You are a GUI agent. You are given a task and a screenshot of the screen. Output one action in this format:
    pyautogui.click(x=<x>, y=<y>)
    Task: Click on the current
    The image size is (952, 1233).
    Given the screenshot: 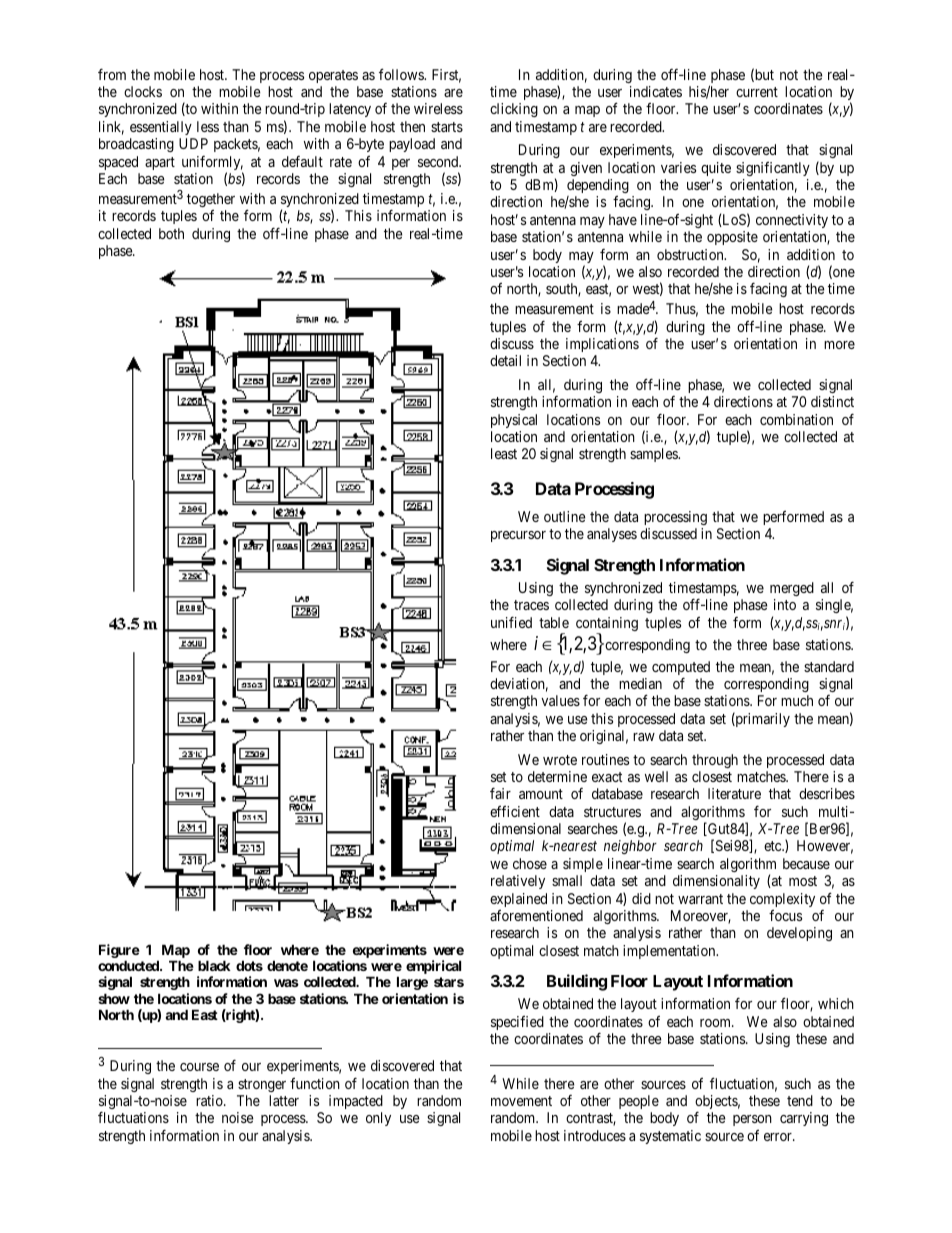 What is the action you would take?
    pyautogui.click(x=757, y=92)
